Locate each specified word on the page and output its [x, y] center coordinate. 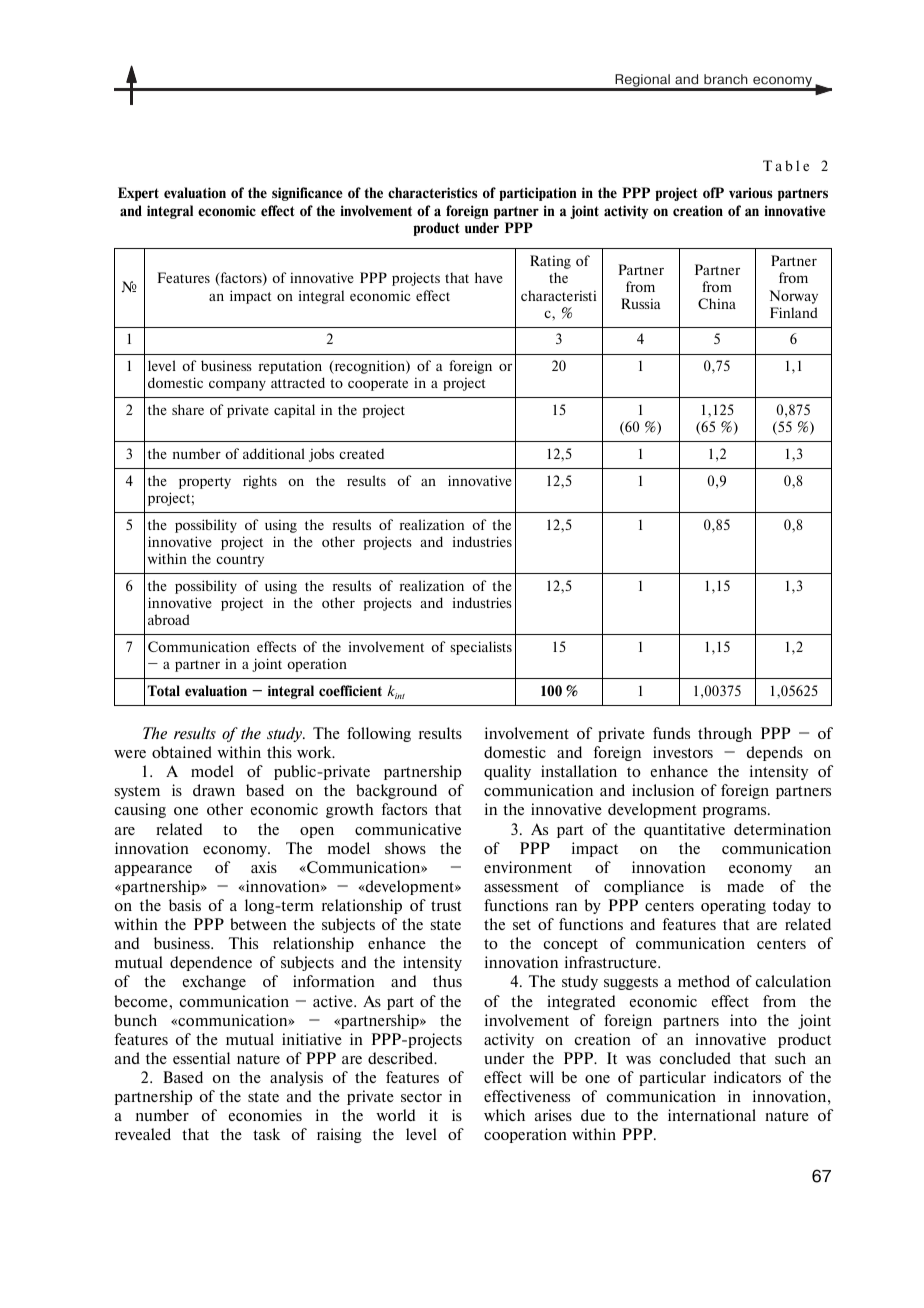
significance [307, 194]
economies [265, 1115]
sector [421, 1097]
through [725, 734]
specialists [481, 648]
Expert [138, 194]
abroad [169, 619]
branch [726, 79]
